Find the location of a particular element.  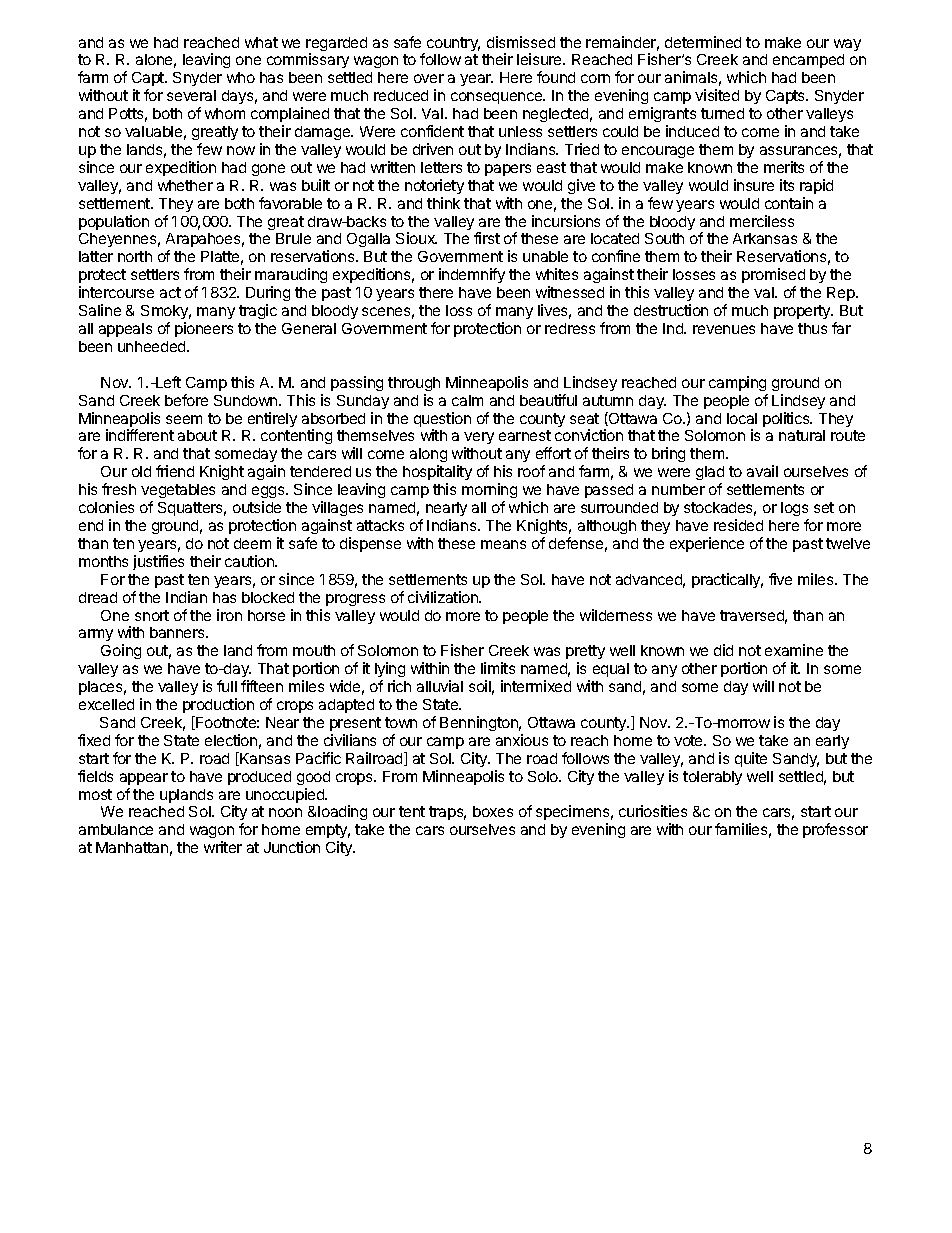

consequence is located at coordinates (498, 98).
